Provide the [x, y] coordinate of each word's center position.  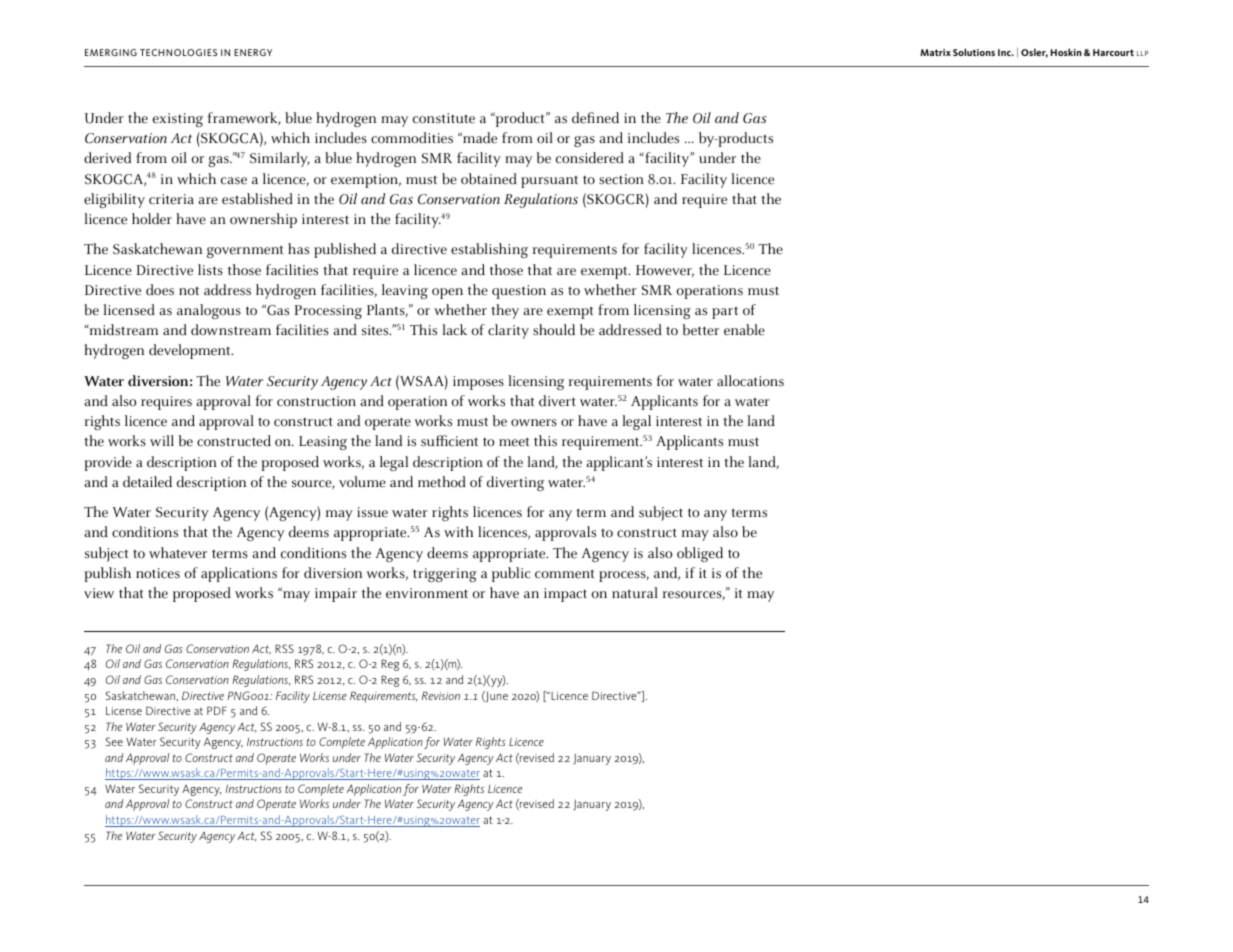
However [665, 271]
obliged [700, 554]
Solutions [974, 52]
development [191, 351]
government [245, 251]
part [725, 313]
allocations [750, 381]
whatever [178, 553]
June [496, 697]
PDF [217, 710]
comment [564, 574]
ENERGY [253, 52]
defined [595, 118]
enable [744, 330]
